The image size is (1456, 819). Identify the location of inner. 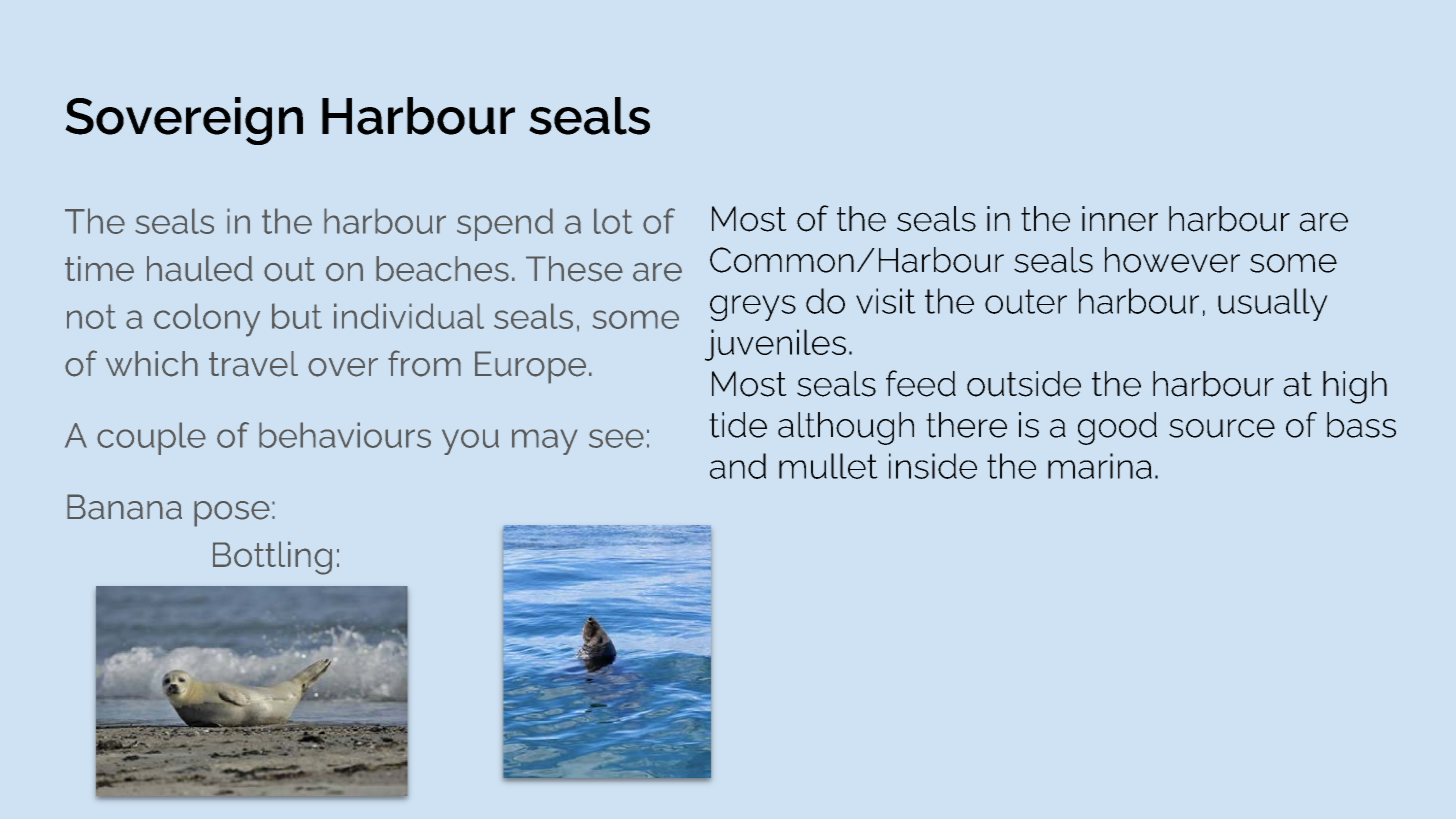
(1120, 219).
